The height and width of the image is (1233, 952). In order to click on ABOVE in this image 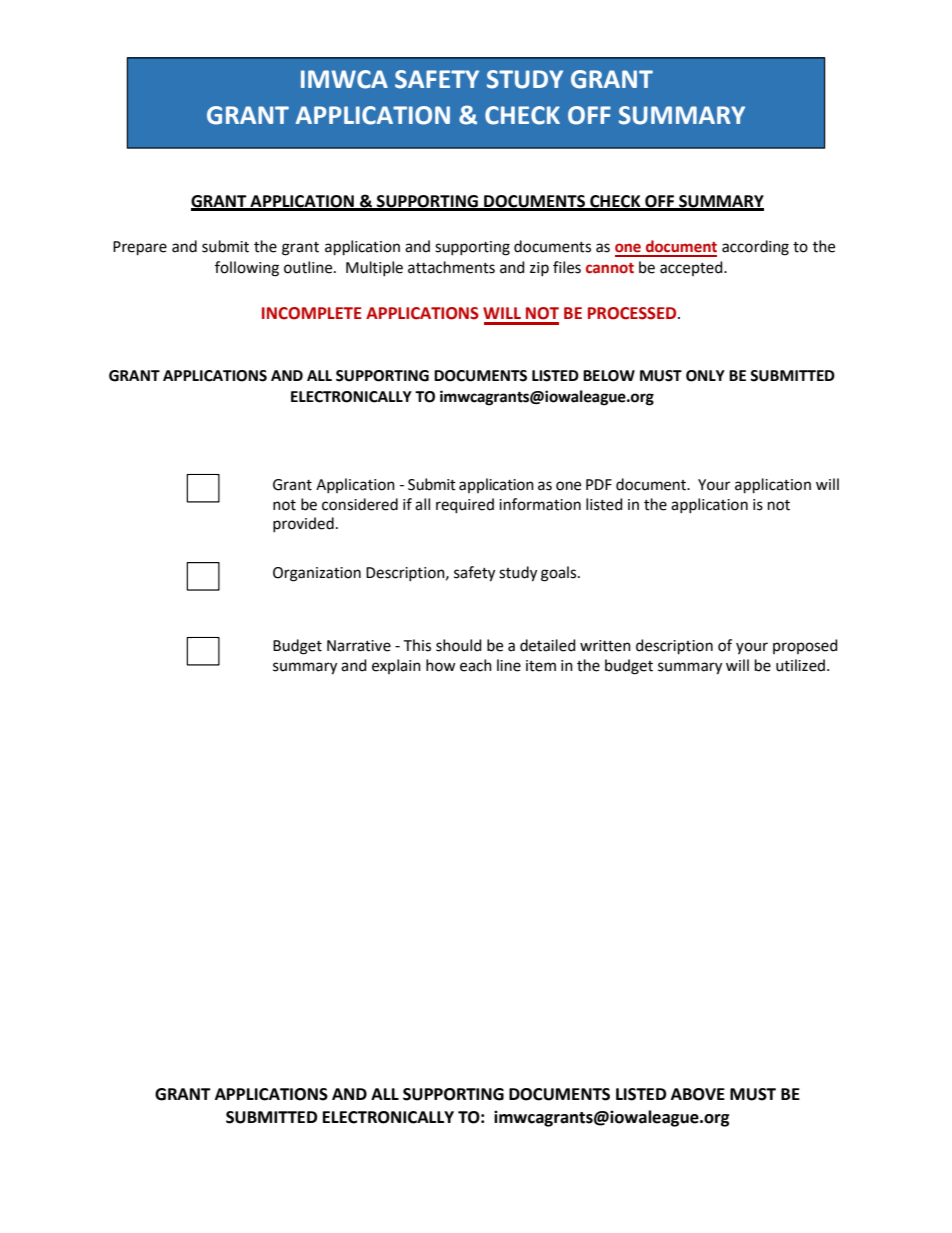, I will do `click(698, 1094)`.
